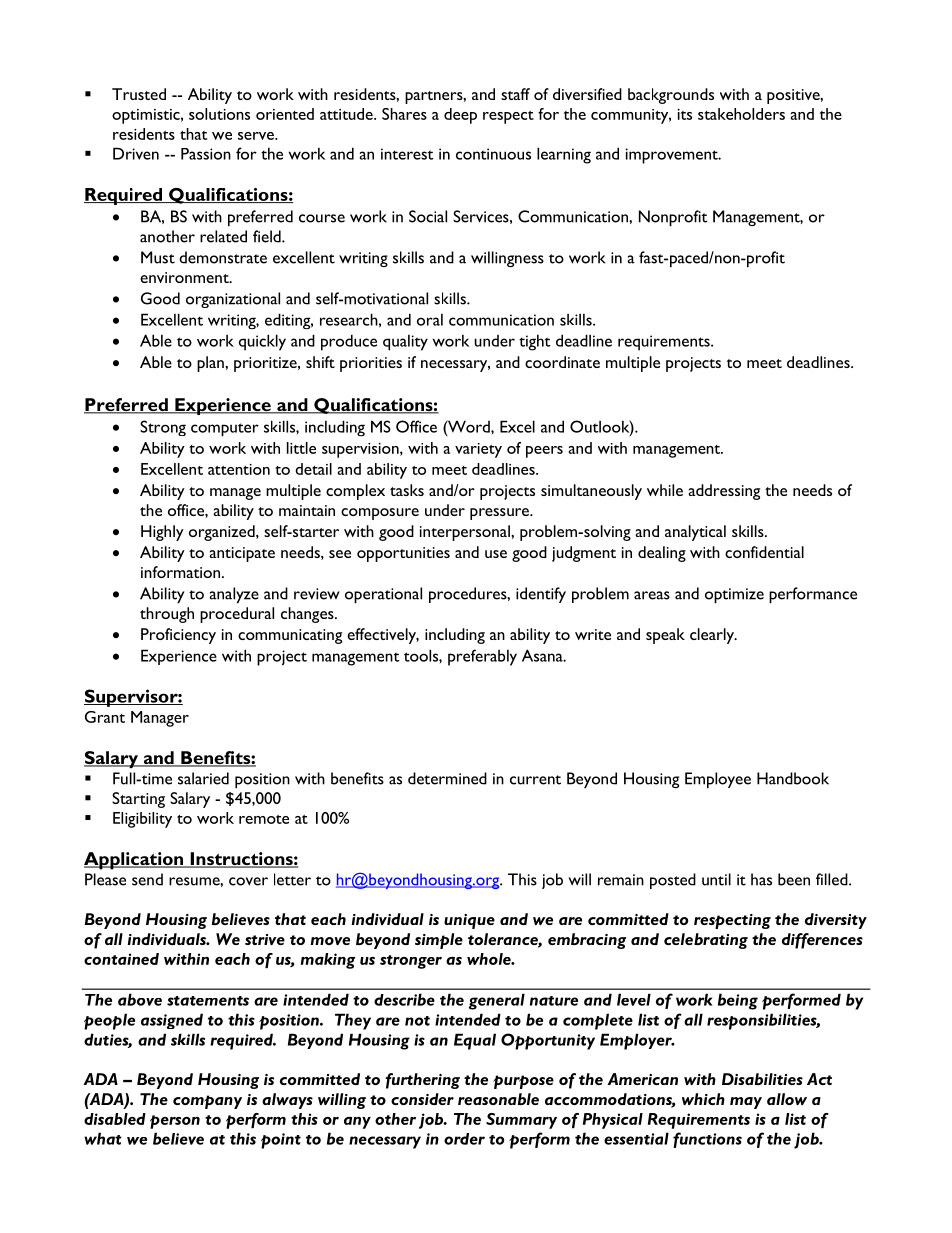  What do you see at coordinates (203, 778) in the page?
I see `salaried` at bounding box center [203, 778].
